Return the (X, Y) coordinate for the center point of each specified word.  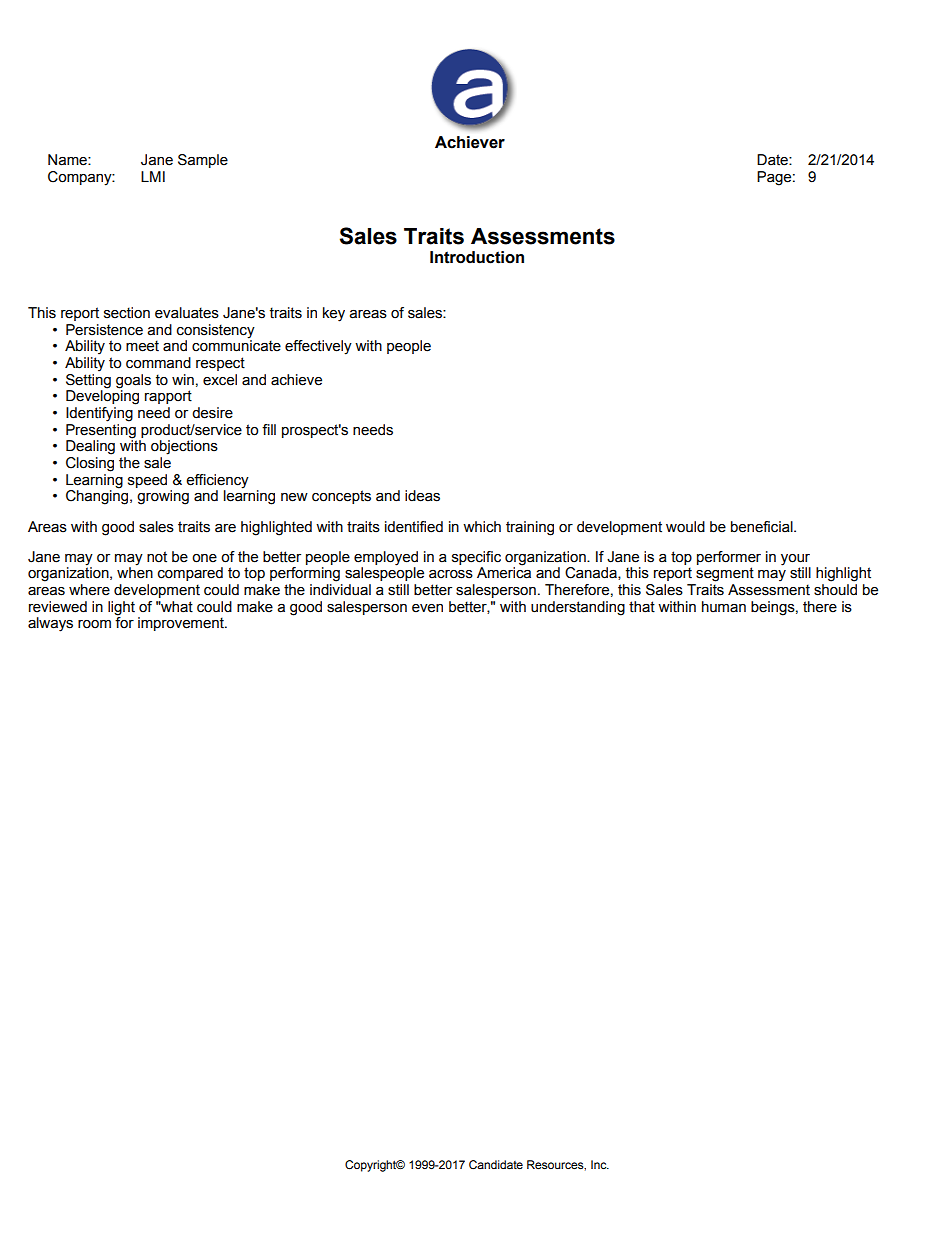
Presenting (101, 430)
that (642, 607)
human (724, 607)
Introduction (477, 257)
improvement (182, 624)
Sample (203, 161)
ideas (422, 496)
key (334, 314)
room (94, 624)
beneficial (763, 527)
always (50, 624)
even (427, 608)
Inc (600, 1164)
